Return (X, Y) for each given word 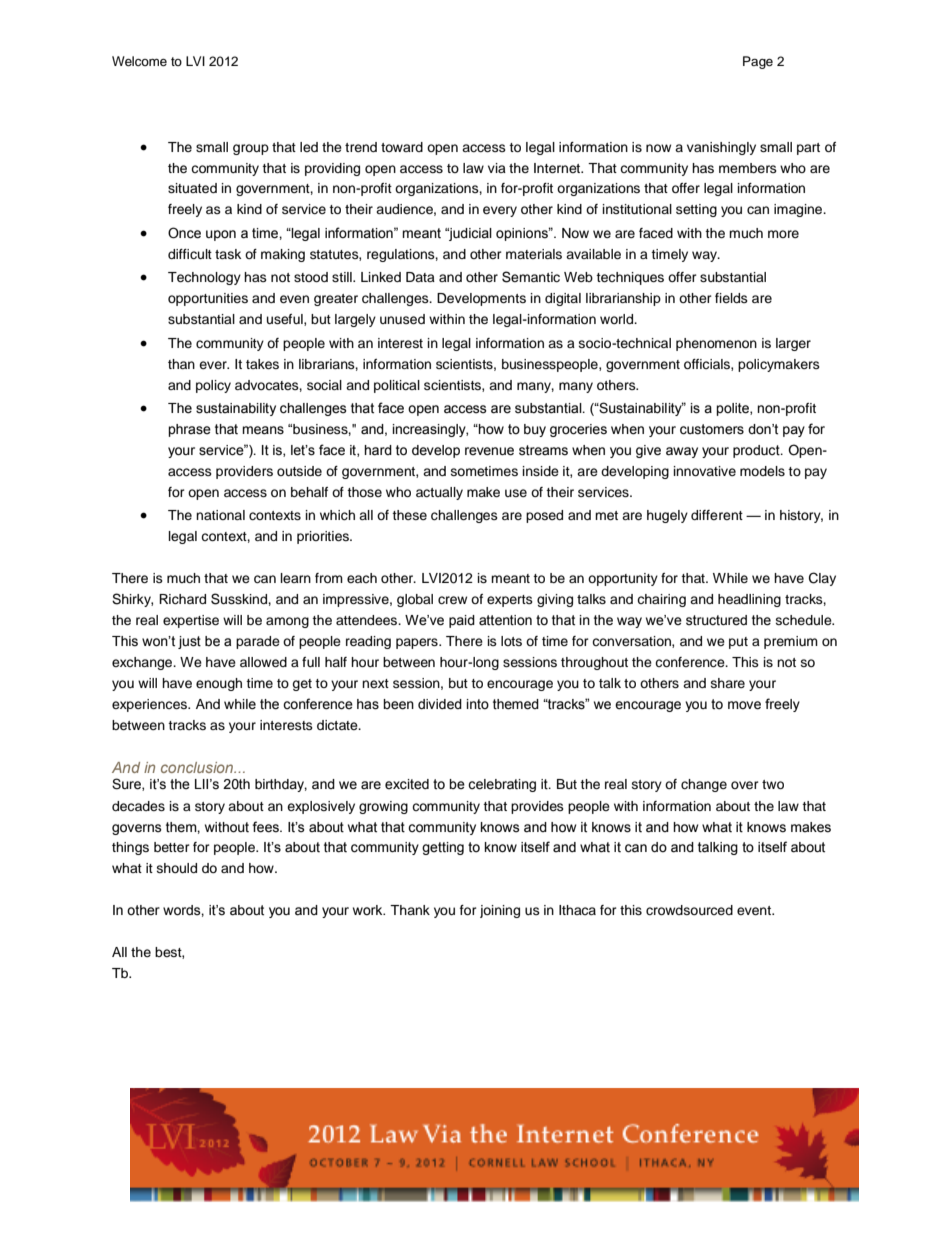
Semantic (531, 277)
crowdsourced (689, 910)
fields (731, 298)
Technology (204, 278)
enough (219, 684)
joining (500, 911)
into (478, 704)
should (177, 868)
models (762, 471)
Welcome (139, 61)
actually (439, 493)
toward (402, 147)
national (220, 515)
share (728, 683)
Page (758, 62)
